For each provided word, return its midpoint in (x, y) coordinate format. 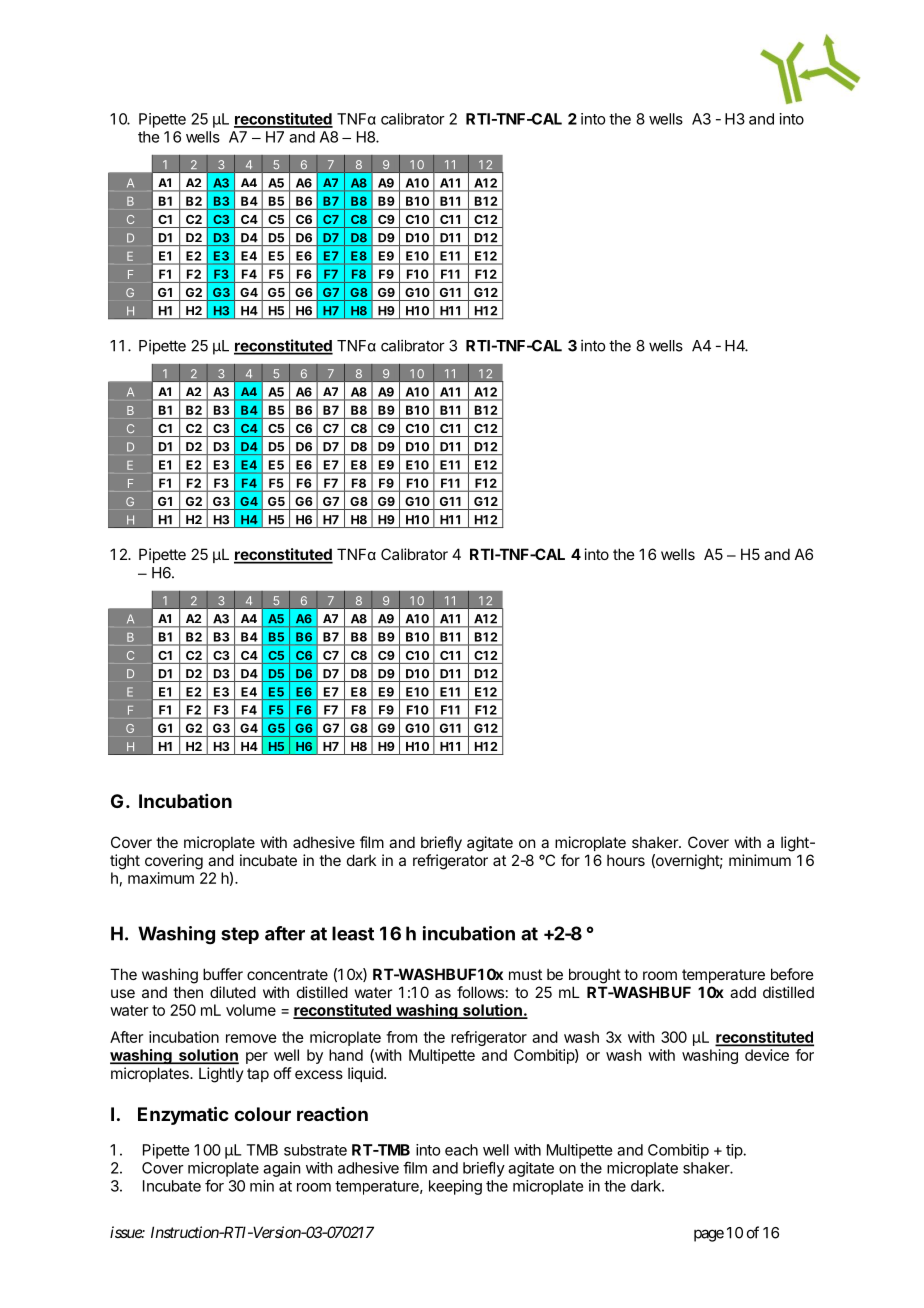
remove (251, 1038)
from (401, 1037)
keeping (455, 1187)
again (281, 1169)
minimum (760, 860)
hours (626, 860)
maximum (161, 878)
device (767, 1055)
